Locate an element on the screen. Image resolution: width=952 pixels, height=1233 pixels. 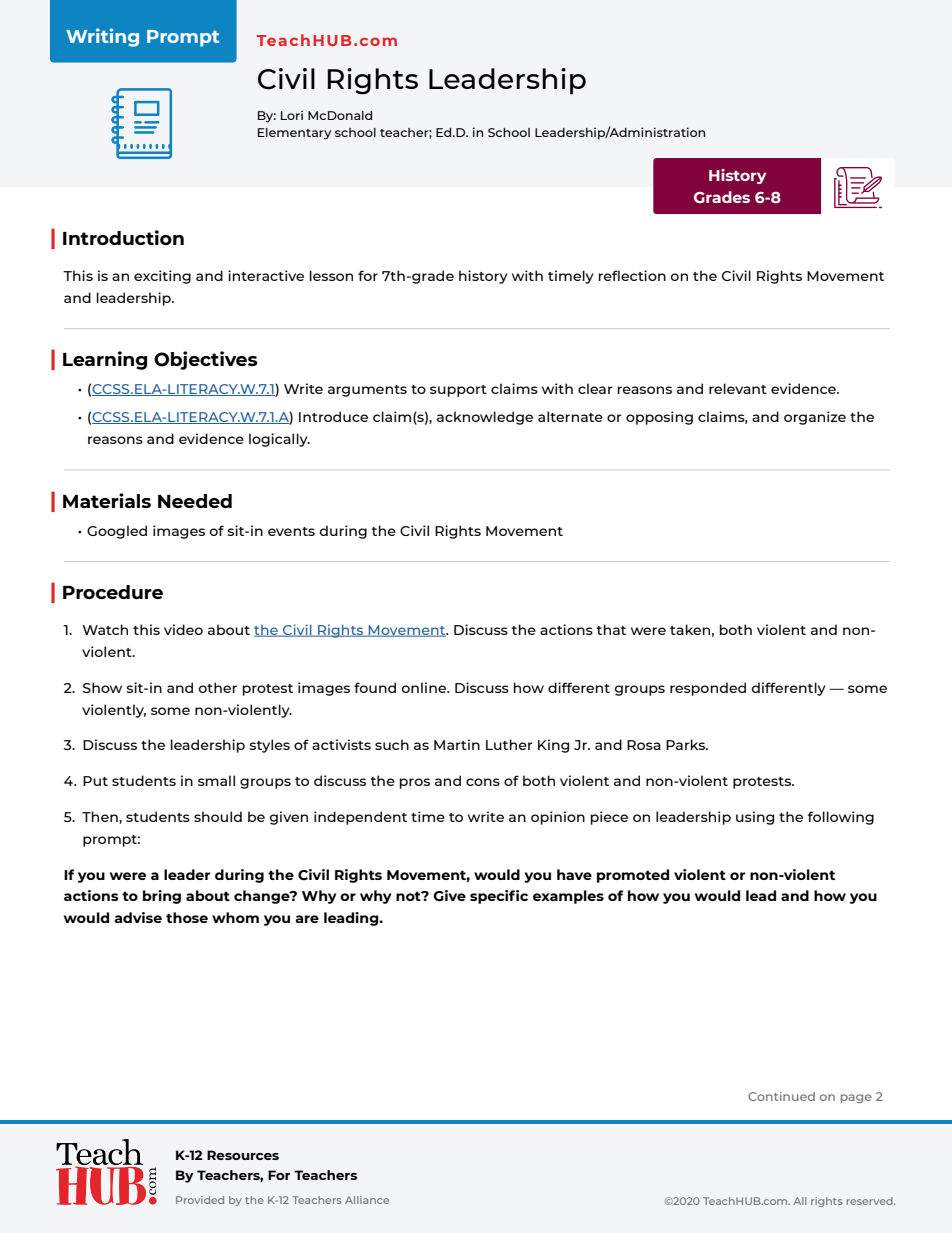
online is located at coordinates (425, 687).
